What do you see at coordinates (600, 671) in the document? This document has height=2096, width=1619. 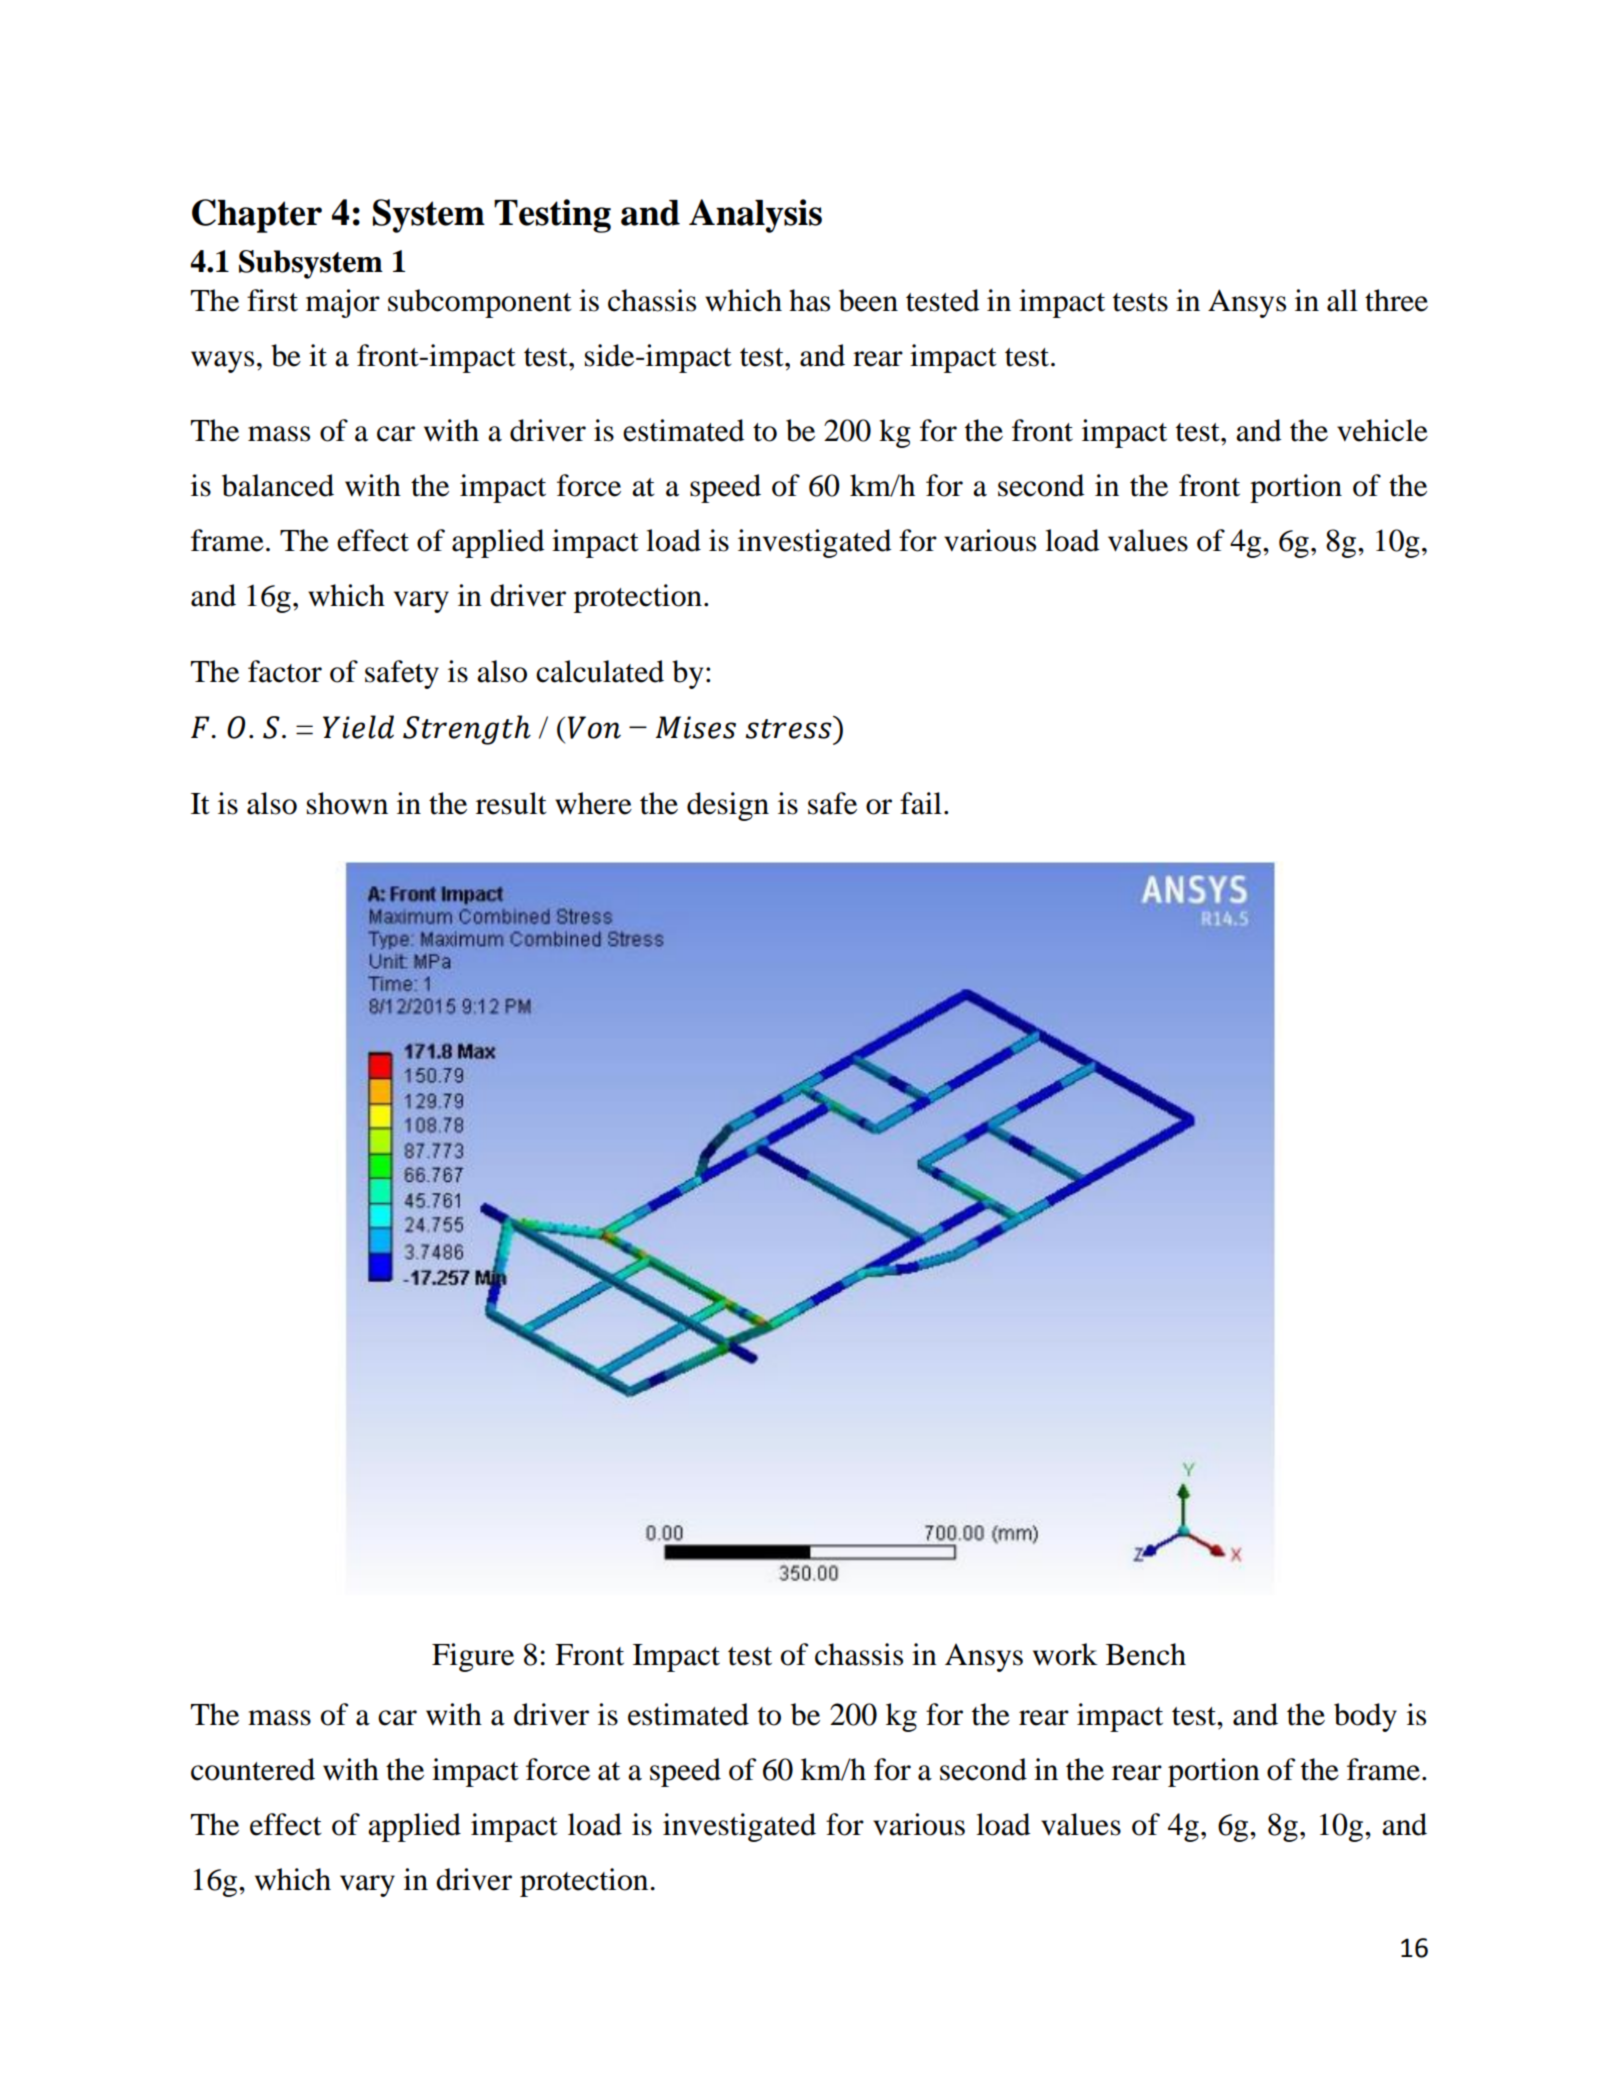 I see `calculated` at bounding box center [600, 671].
